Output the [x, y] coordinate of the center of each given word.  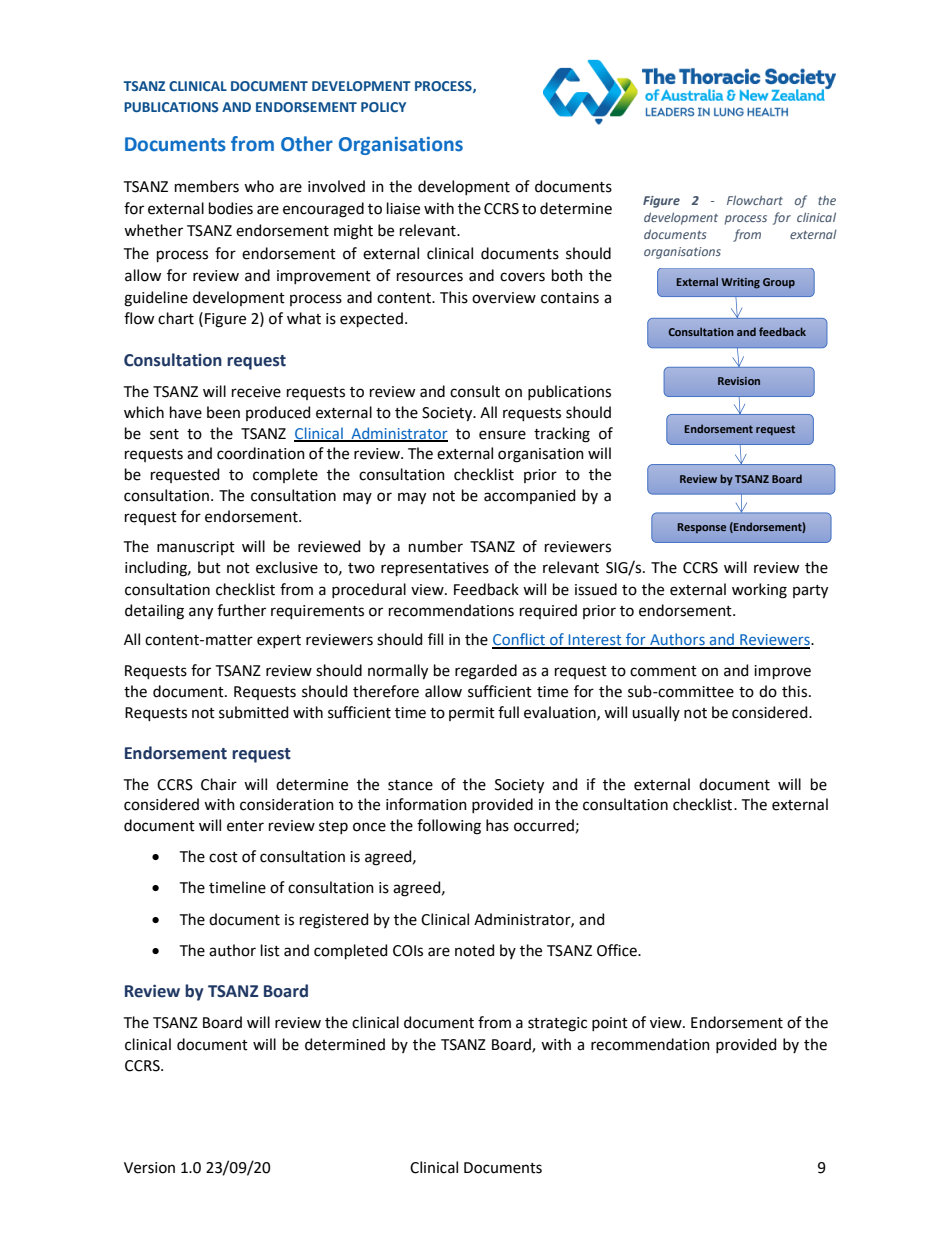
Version [149, 1168]
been [223, 412]
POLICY [383, 107]
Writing [740, 283]
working [759, 591]
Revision [739, 381]
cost [223, 857]
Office [618, 950]
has [497, 825]
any [201, 613]
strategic [557, 1024]
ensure [502, 435]
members [207, 186]
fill [435, 639]
